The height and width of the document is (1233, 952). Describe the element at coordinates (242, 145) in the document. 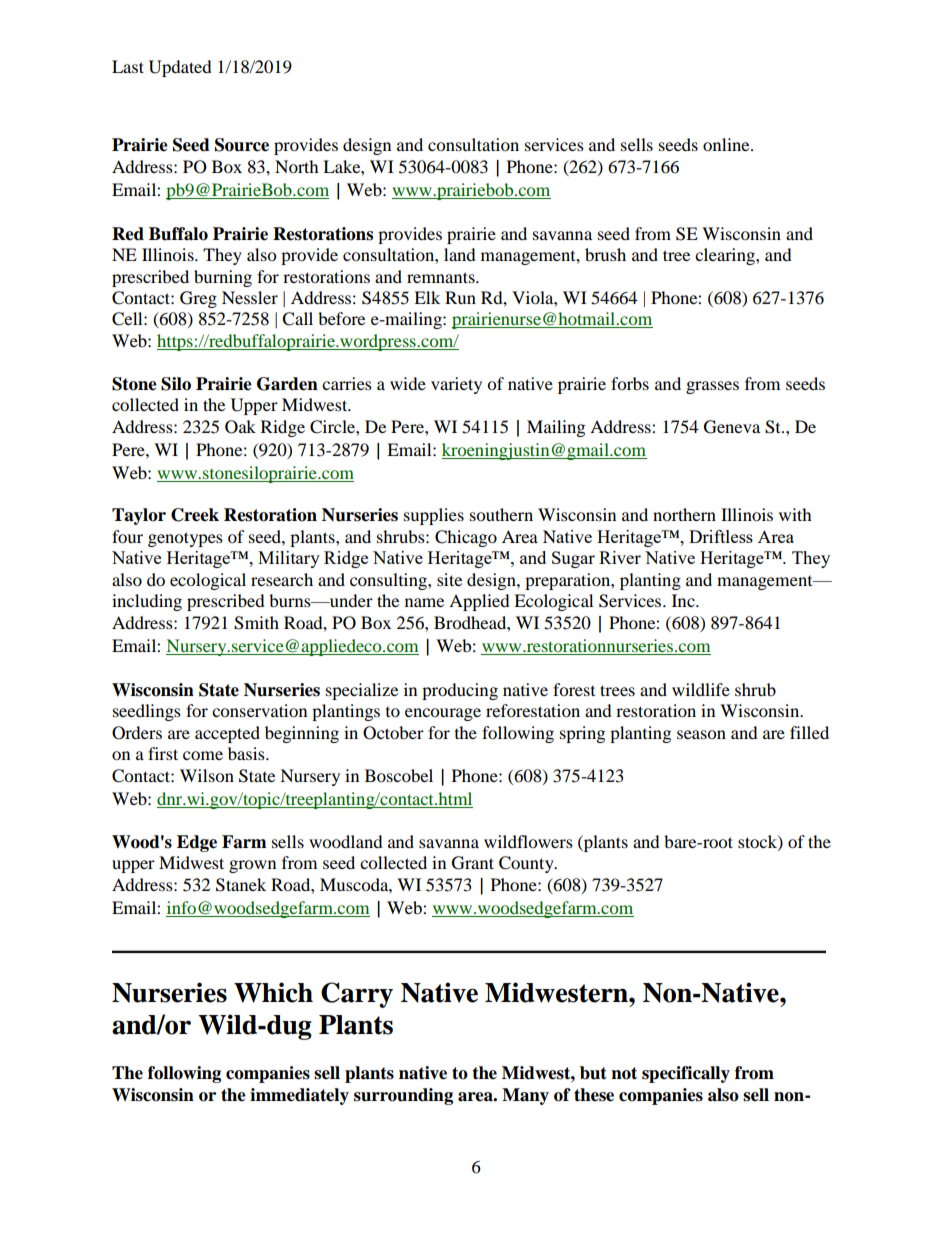

I see `Source` at that location.
